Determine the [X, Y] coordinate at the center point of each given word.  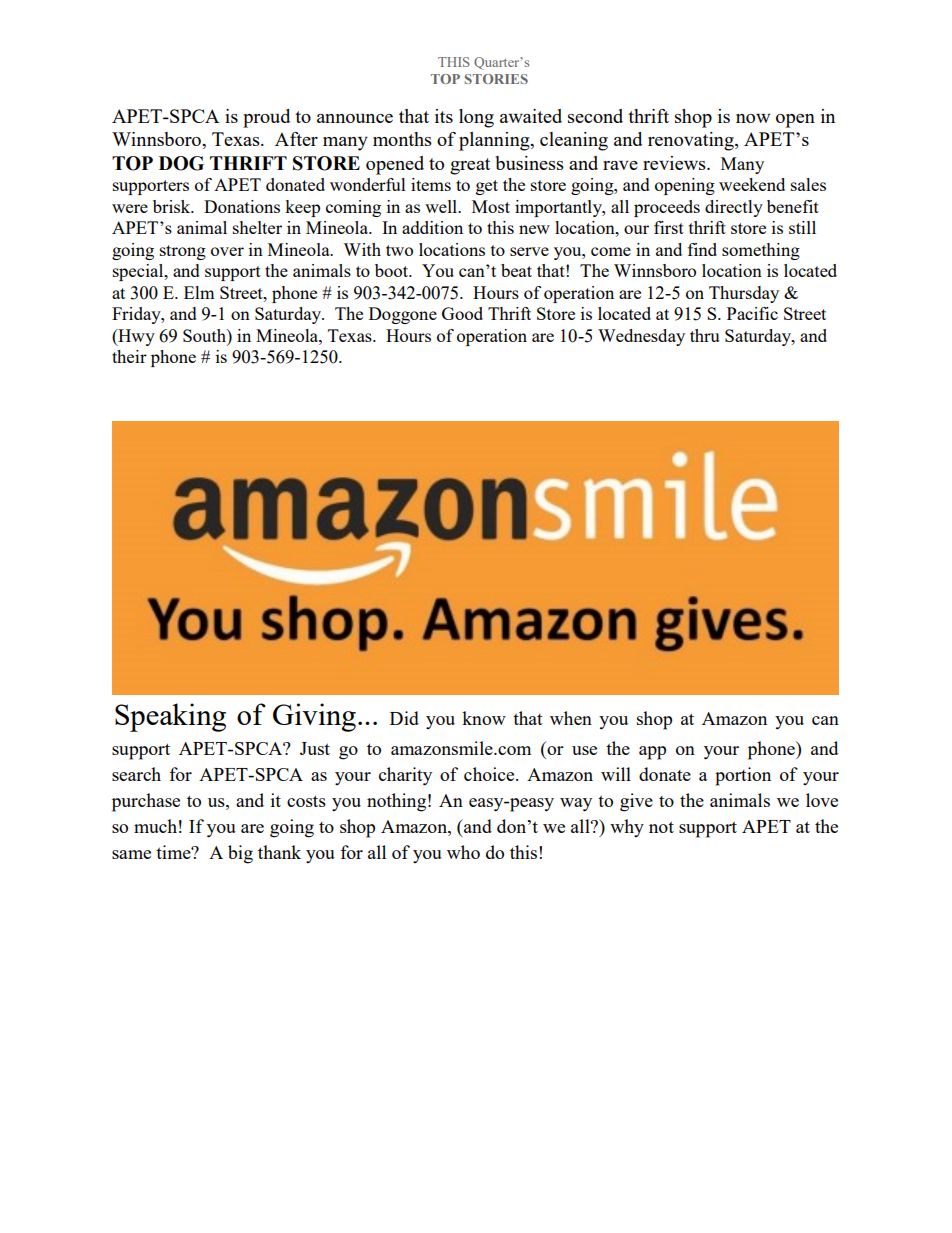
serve [529, 251]
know [484, 718]
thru [704, 335]
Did [404, 718]
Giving [314, 717]
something [761, 251]
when [571, 718]
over [227, 251]
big [240, 854]
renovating [692, 141]
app [652, 753]
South [205, 335]
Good [462, 313]
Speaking [170, 717]
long [476, 118]
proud [266, 118]
